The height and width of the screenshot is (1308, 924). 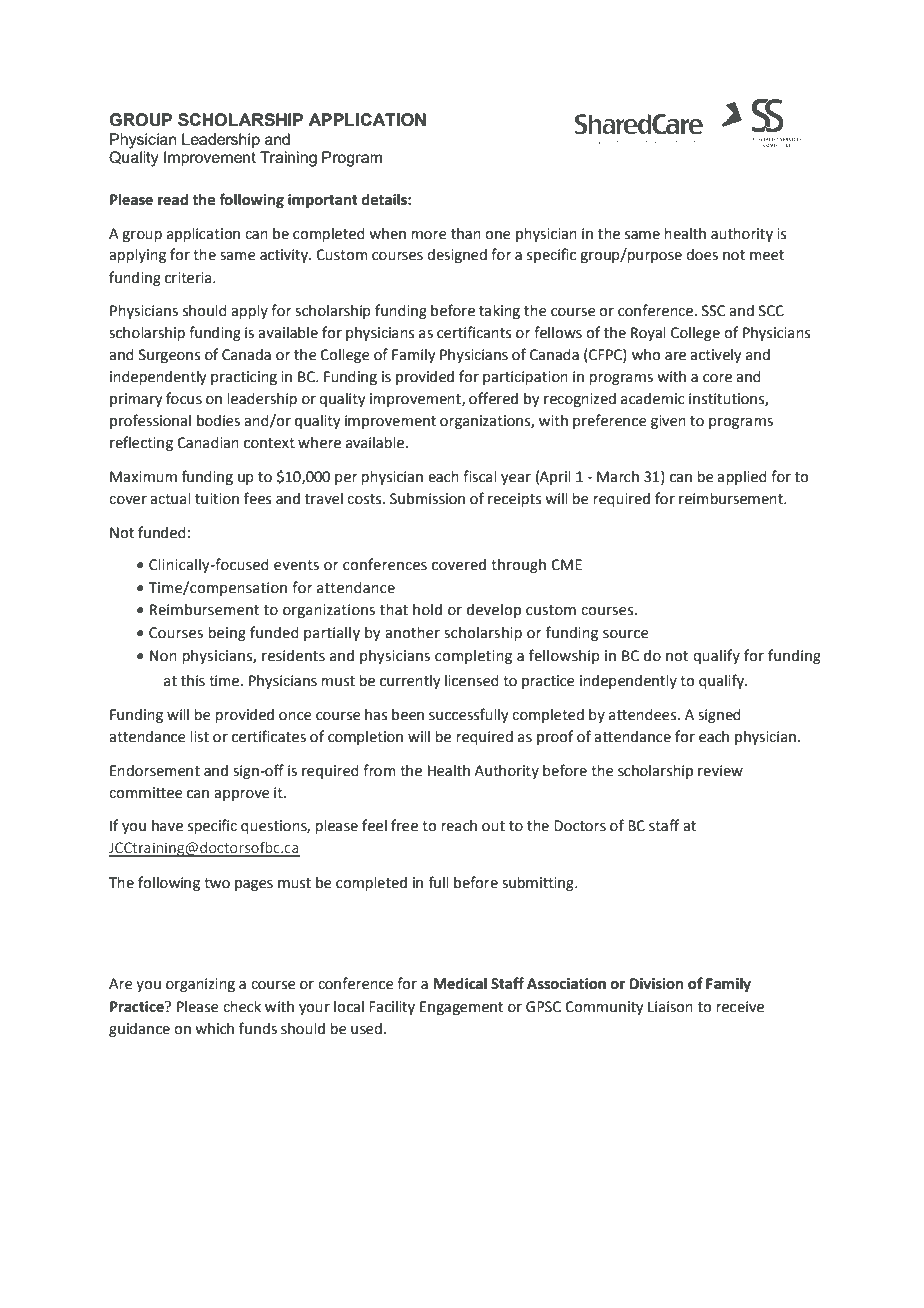 What do you see at coordinates (227, 634) in the screenshot?
I see `being` at bounding box center [227, 634].
